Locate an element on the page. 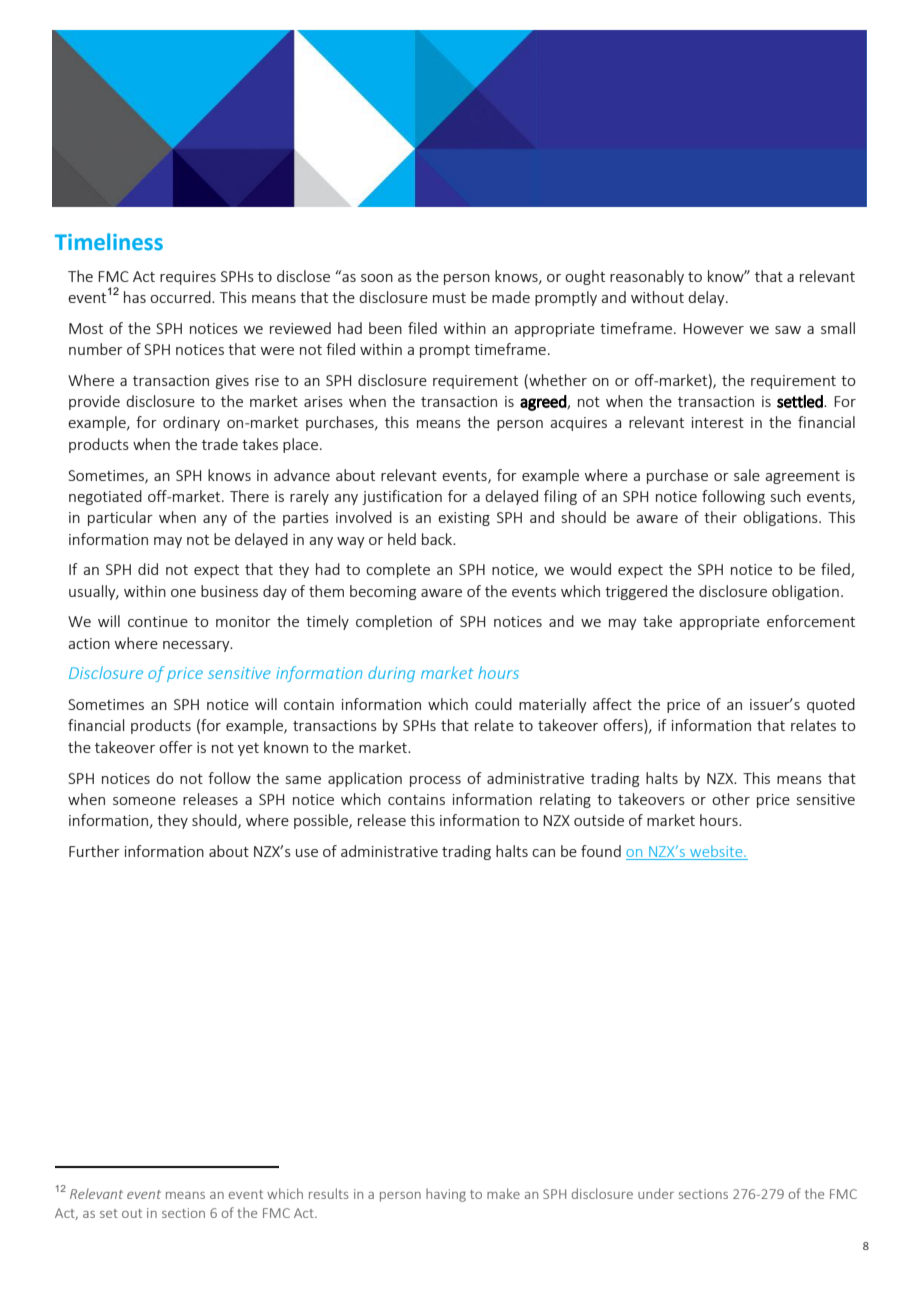  under is located at coordinates (656, 1193).
